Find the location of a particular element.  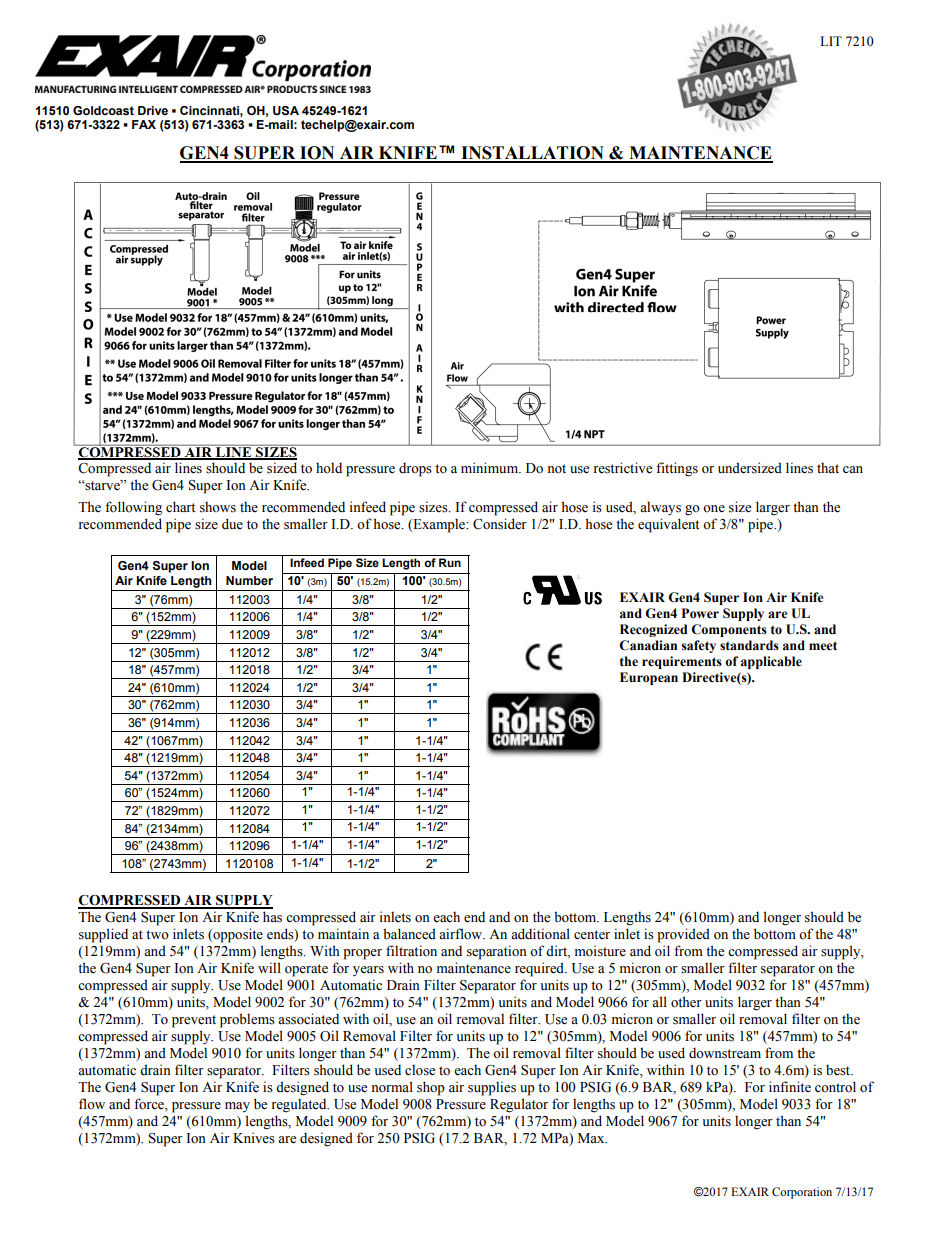

Number is located at coordinates (249, 580).
